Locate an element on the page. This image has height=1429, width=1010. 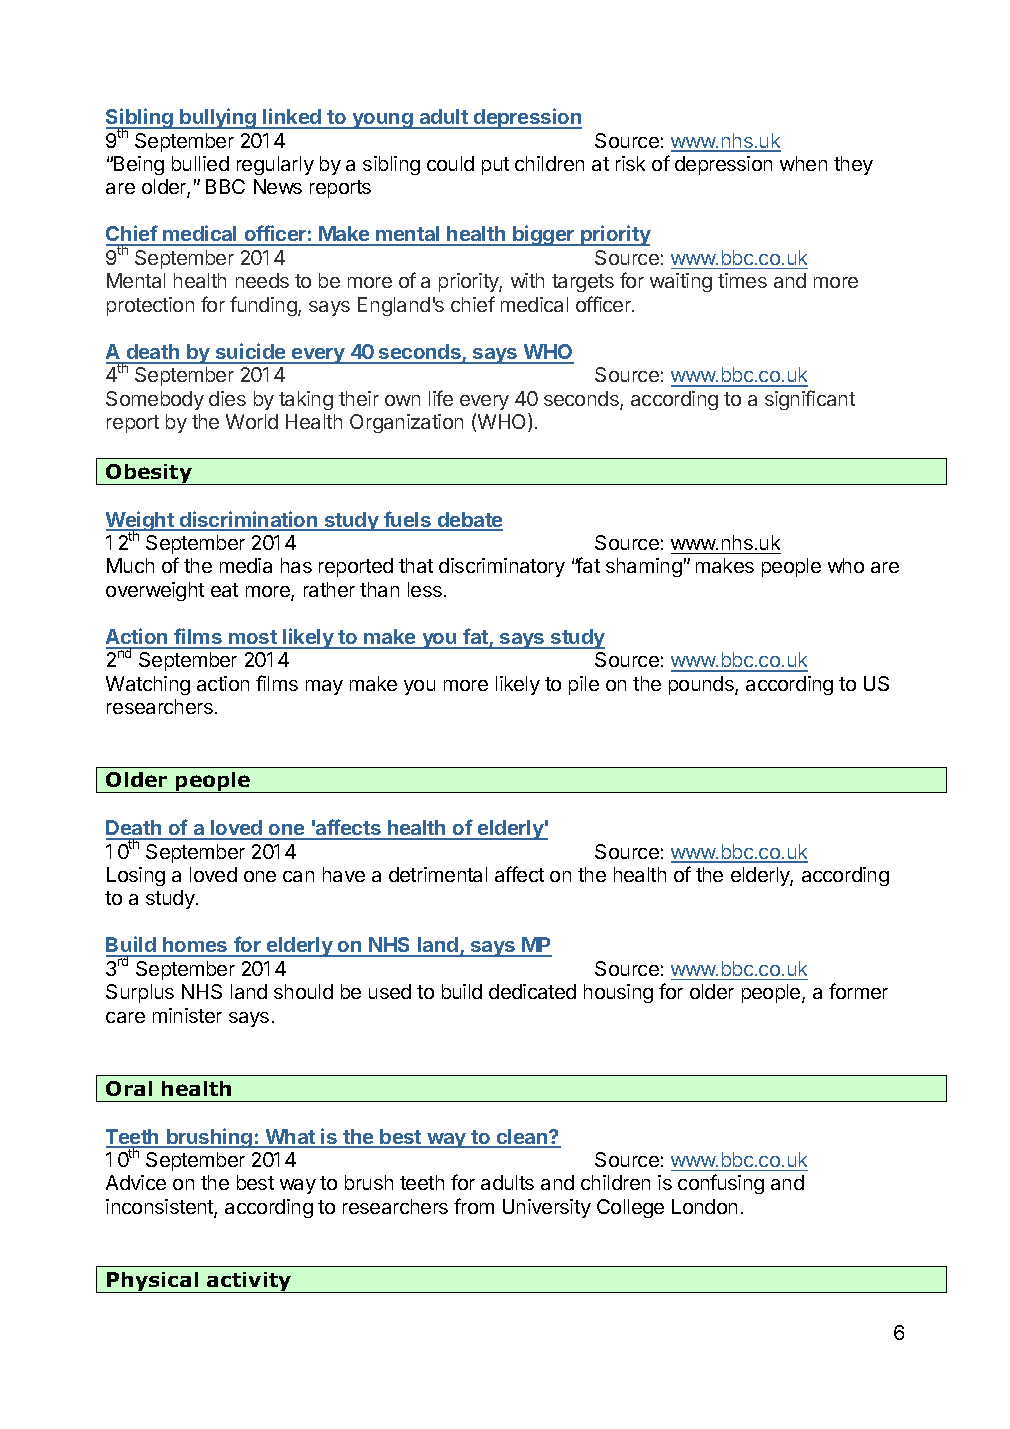
from is located at coordinates (474, 1206).
